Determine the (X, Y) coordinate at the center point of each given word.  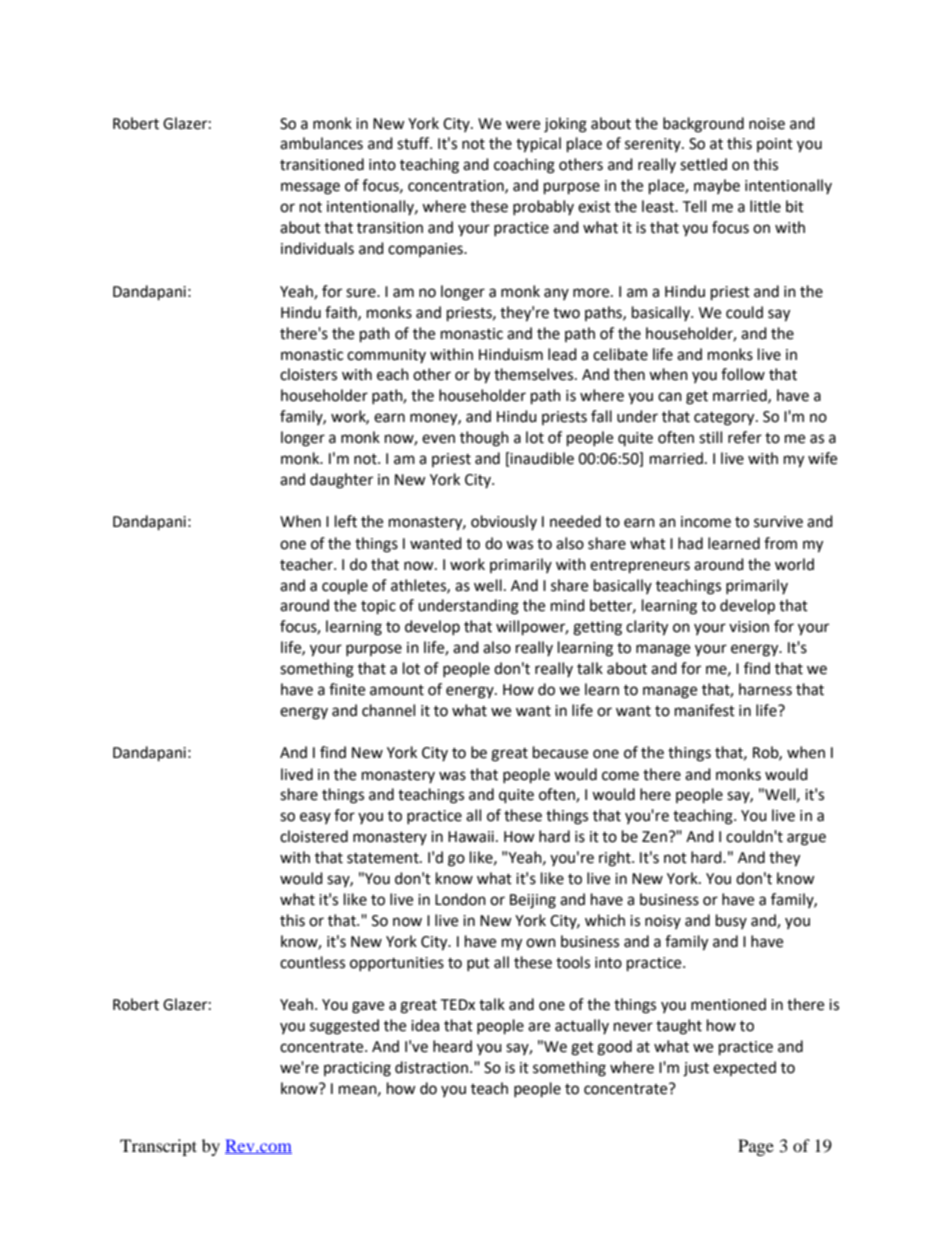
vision (749, 627)
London (460, 899)
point (775, 145)
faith (342, 313)
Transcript (158, 1147)
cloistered (314, 836)
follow (743, 374)
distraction (433, 1067)
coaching (524, 166)
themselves (535, 374)
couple (345, 587)
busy (731, 921)
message (310, 188)
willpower (532, 628)
